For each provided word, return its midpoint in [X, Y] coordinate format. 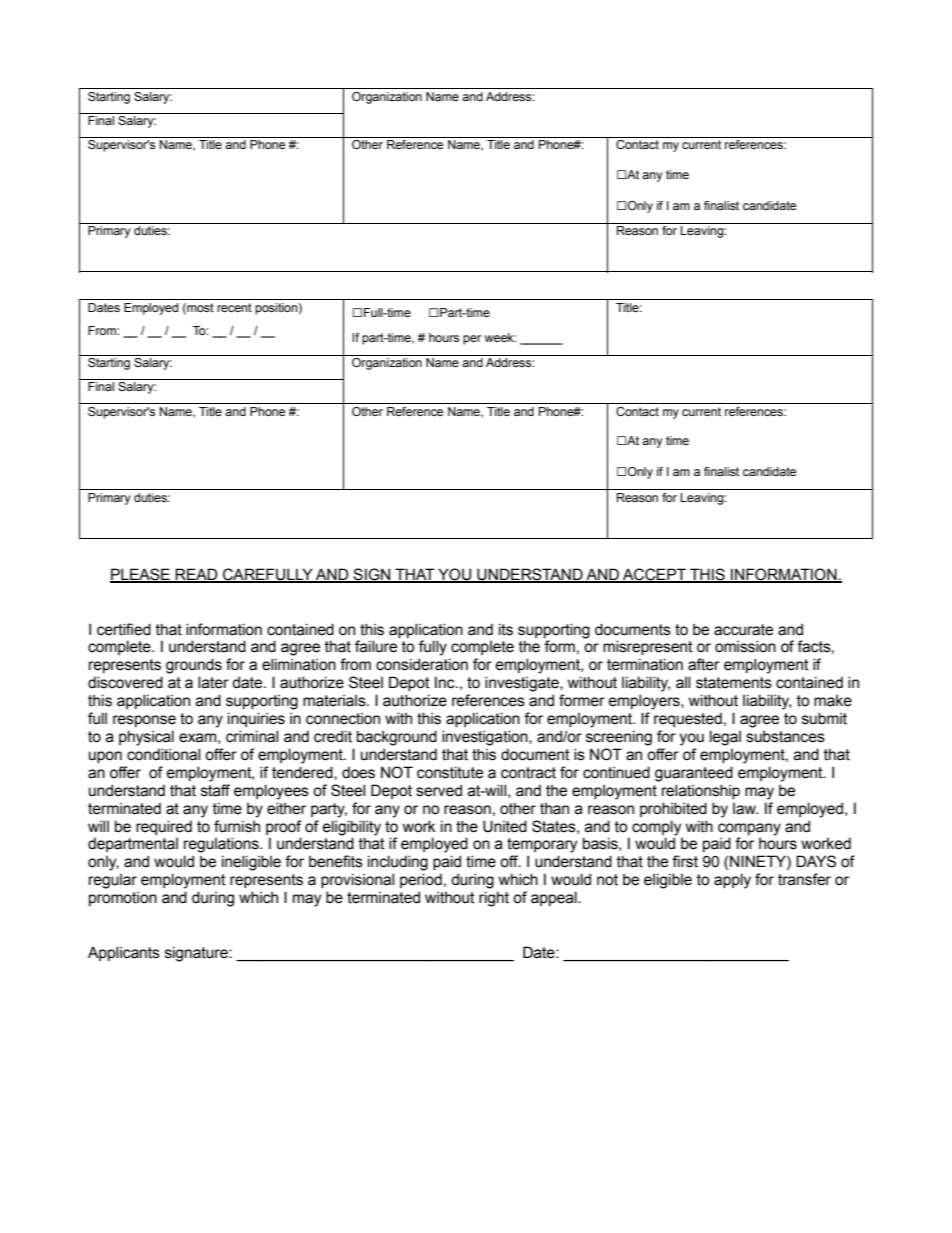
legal [725, 738]
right [494, 899]
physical [146, 738]
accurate [743, 630]
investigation [486, 738]
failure [376, 646]
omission [745, 646]
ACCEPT [654, 575]
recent [234, 307]
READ [197, 575]
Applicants [124, 953]
